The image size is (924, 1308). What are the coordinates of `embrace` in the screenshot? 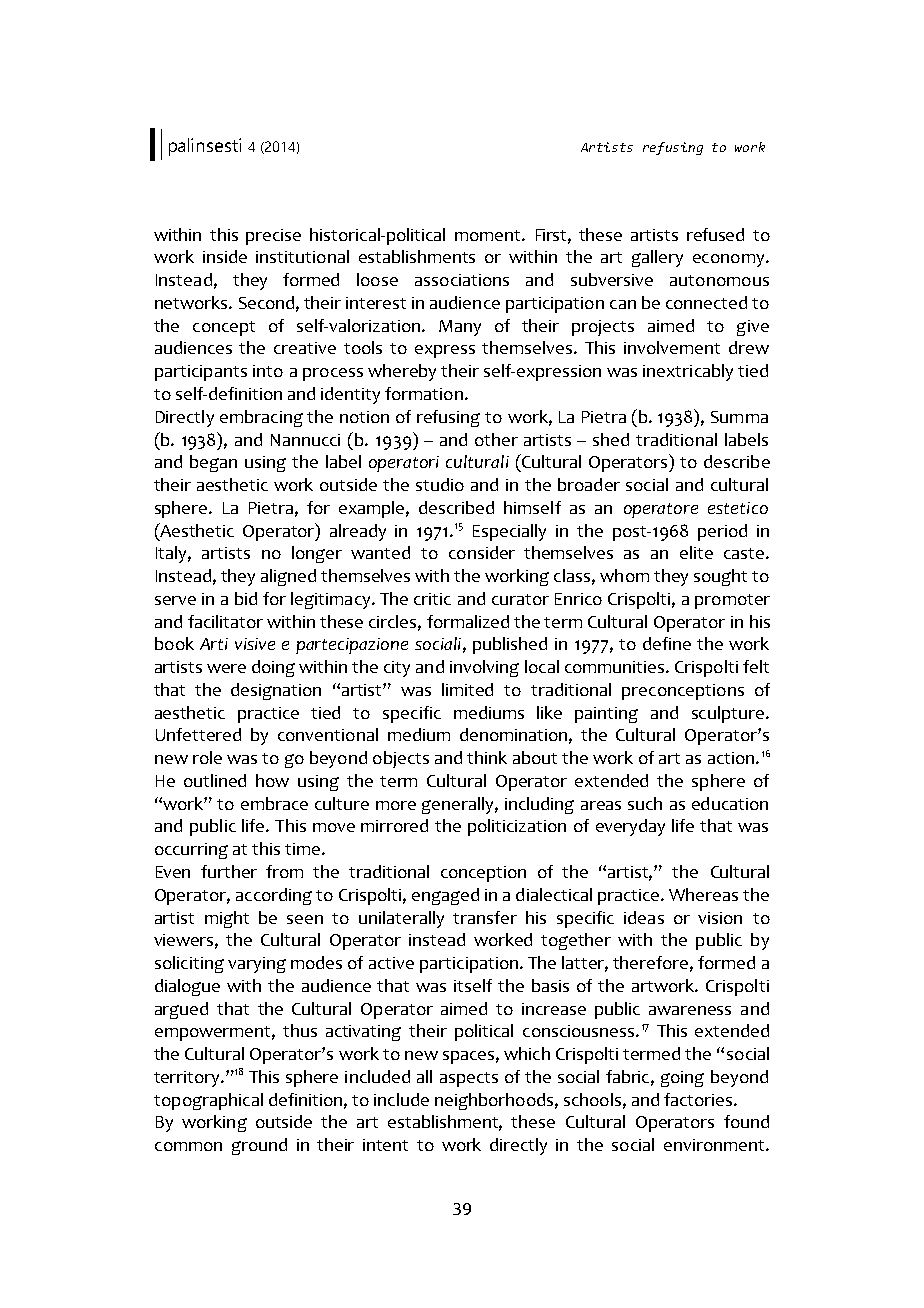 It's located at (274, 803).
